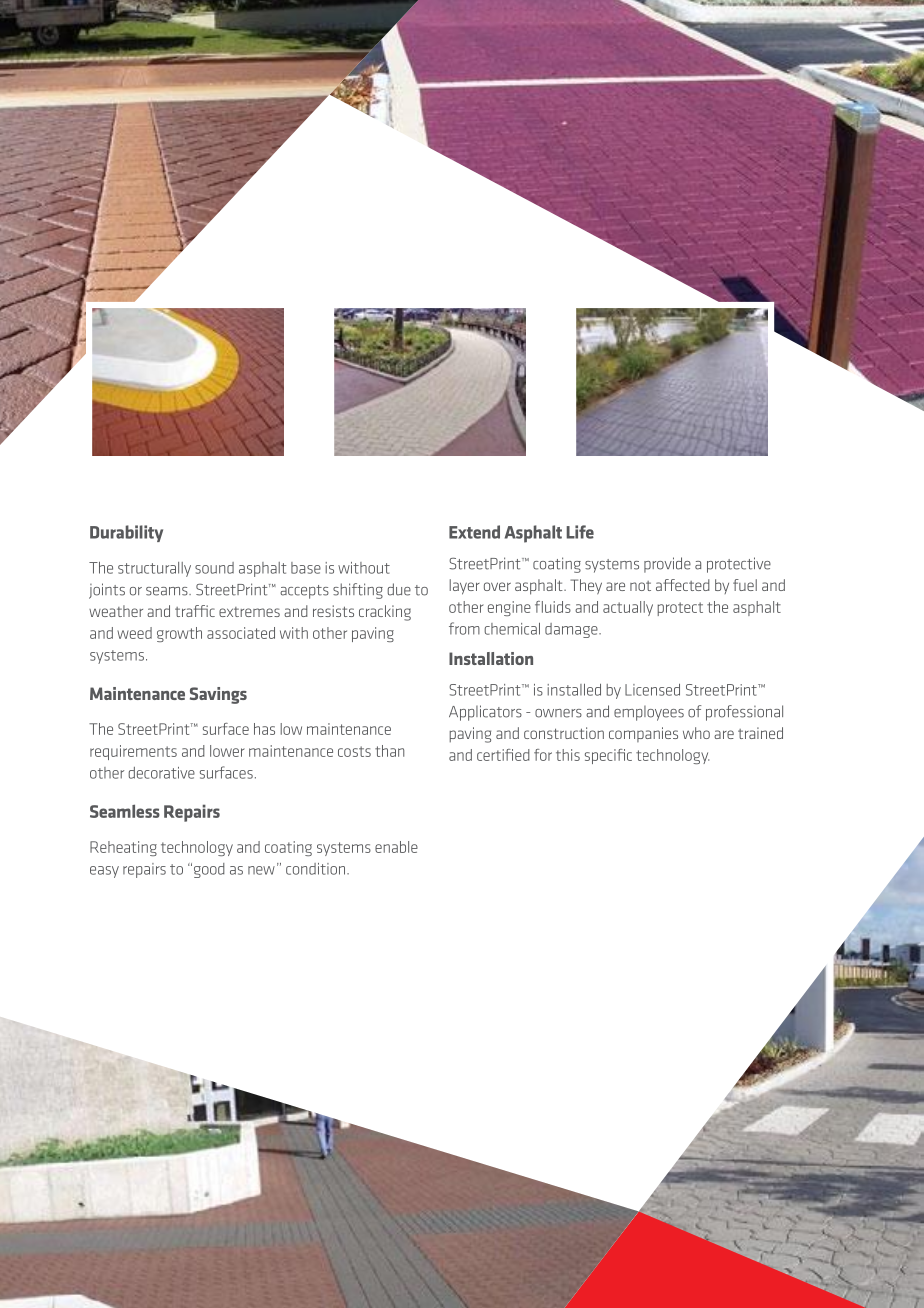 The height and width of the screenshot is (1308, 924). What do you see at coordinates (464, 628) in the screenshot?
I see `from` at bounding box center [464, 628].
